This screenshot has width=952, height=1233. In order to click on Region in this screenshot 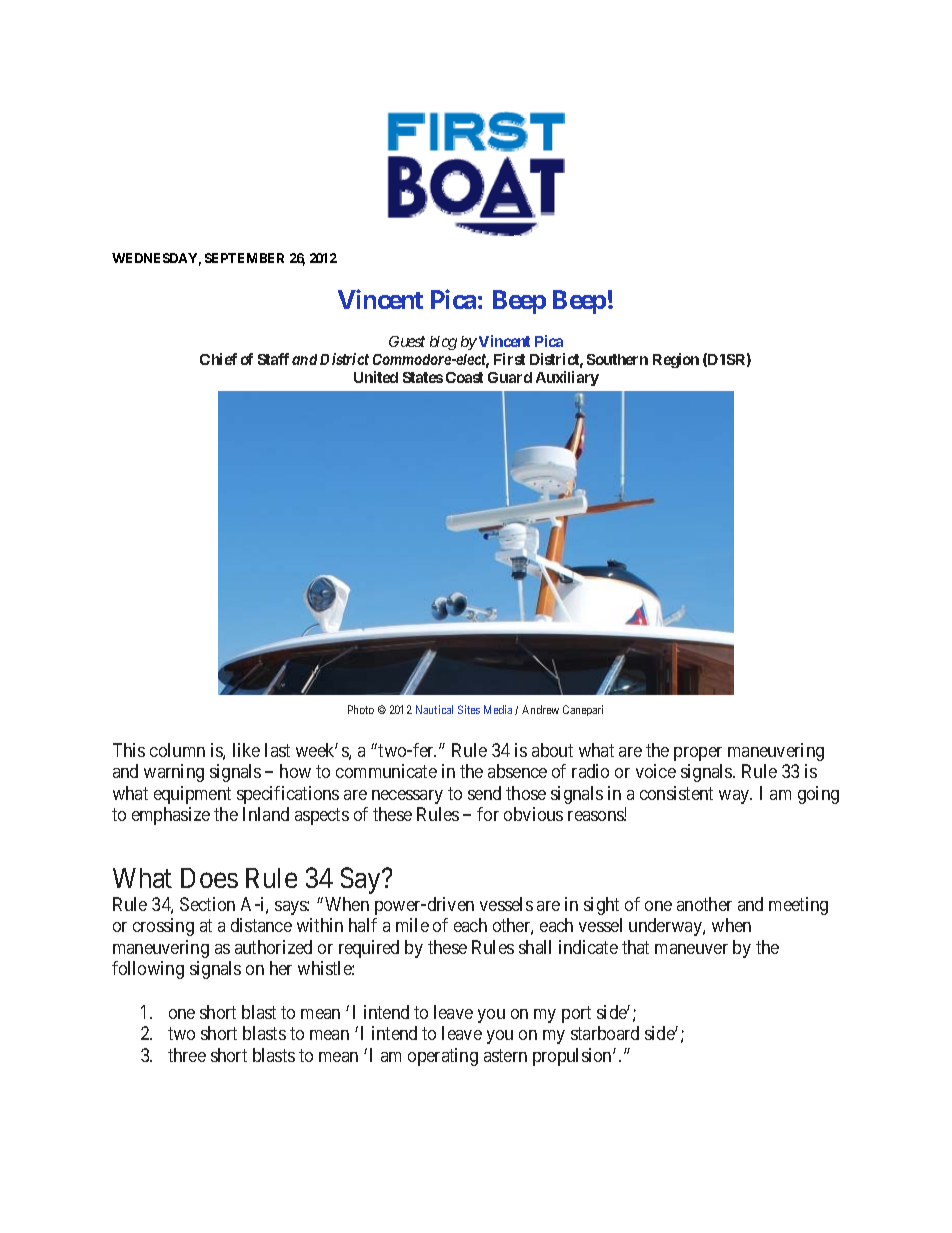, I will do `click(676, 360)`.
